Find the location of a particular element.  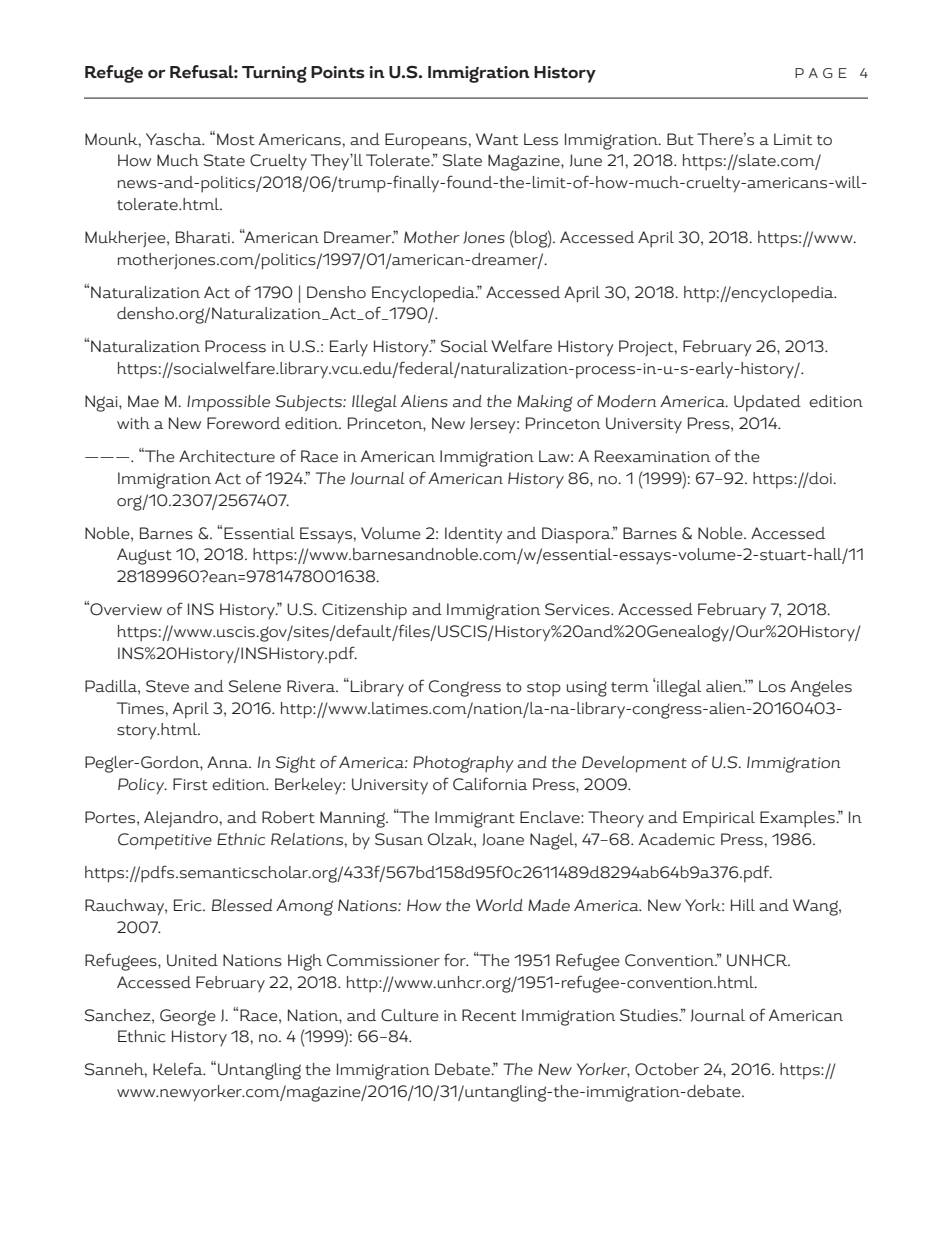

Most is located at coordinates (236, 139).
